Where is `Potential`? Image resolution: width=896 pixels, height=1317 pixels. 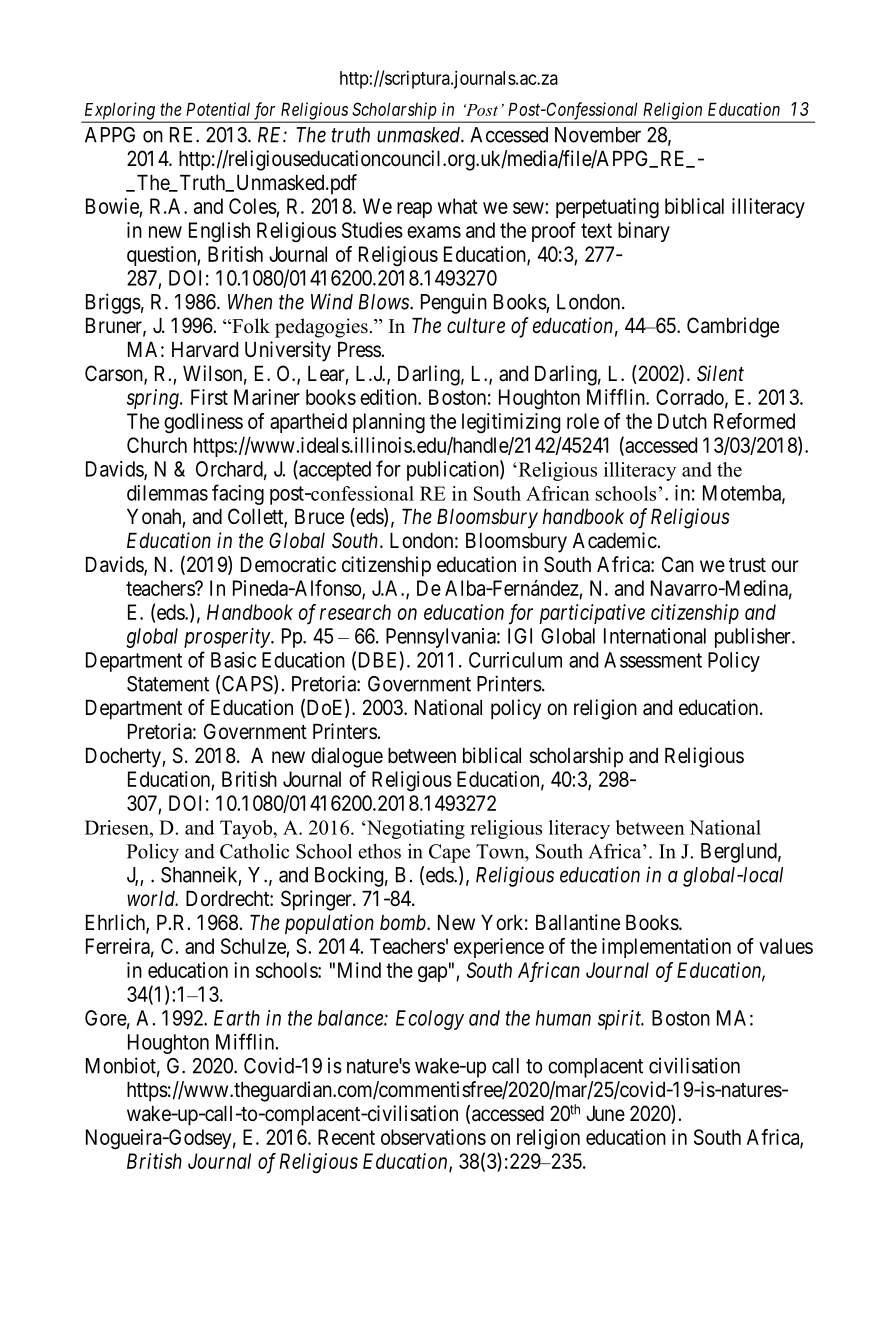 Potential is located at coordinates (218, 109).
